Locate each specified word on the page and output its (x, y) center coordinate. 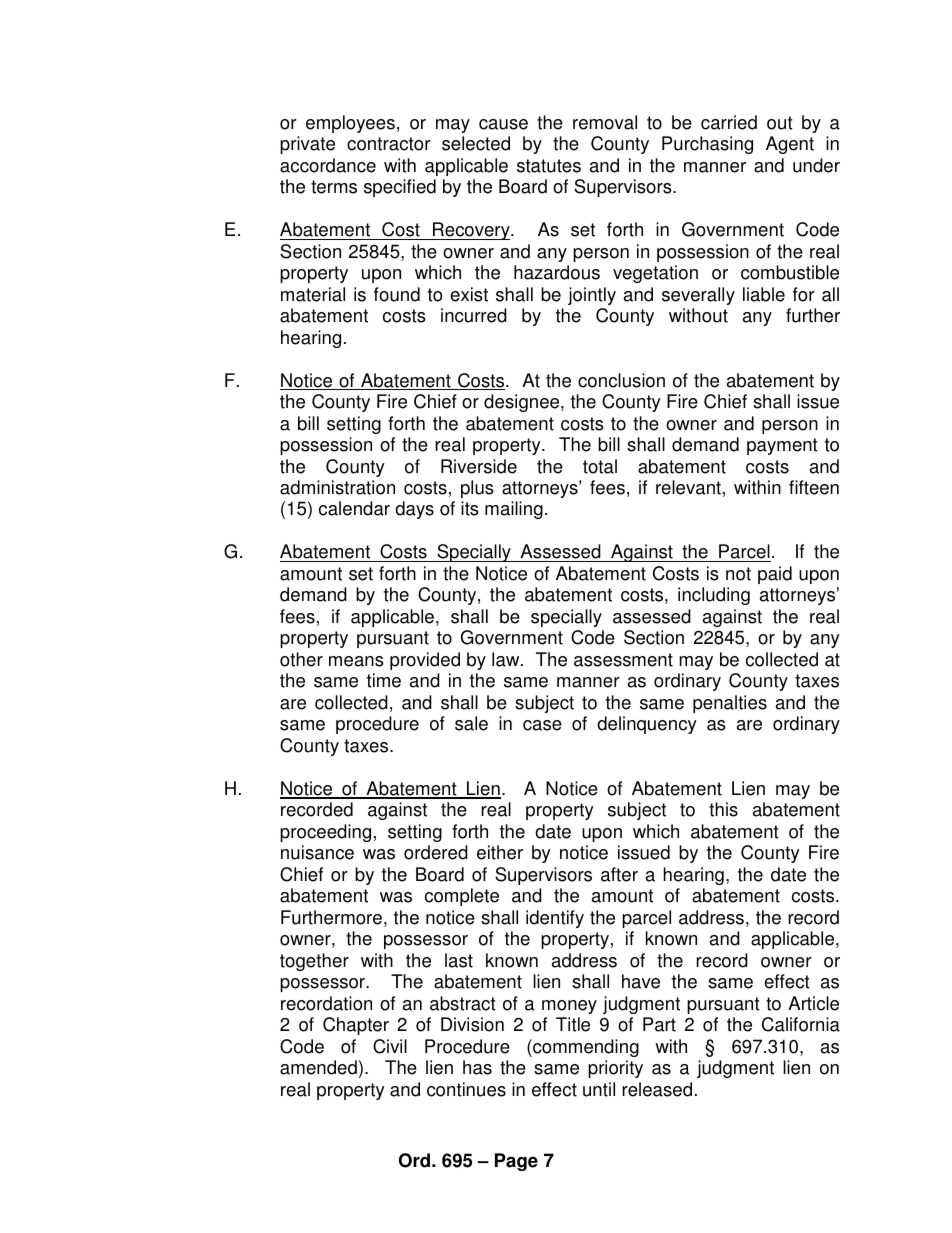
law (507, 659)
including (714, 596)
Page (516, 1162)
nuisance (317, 852)
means (356, 661)
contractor (389, 144)
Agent (790, 145)
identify (555, 919)
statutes (549, 166)
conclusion (621, 380)
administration (337, 487)
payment (782, 446)
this (723, 809)
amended (318, 1067)
